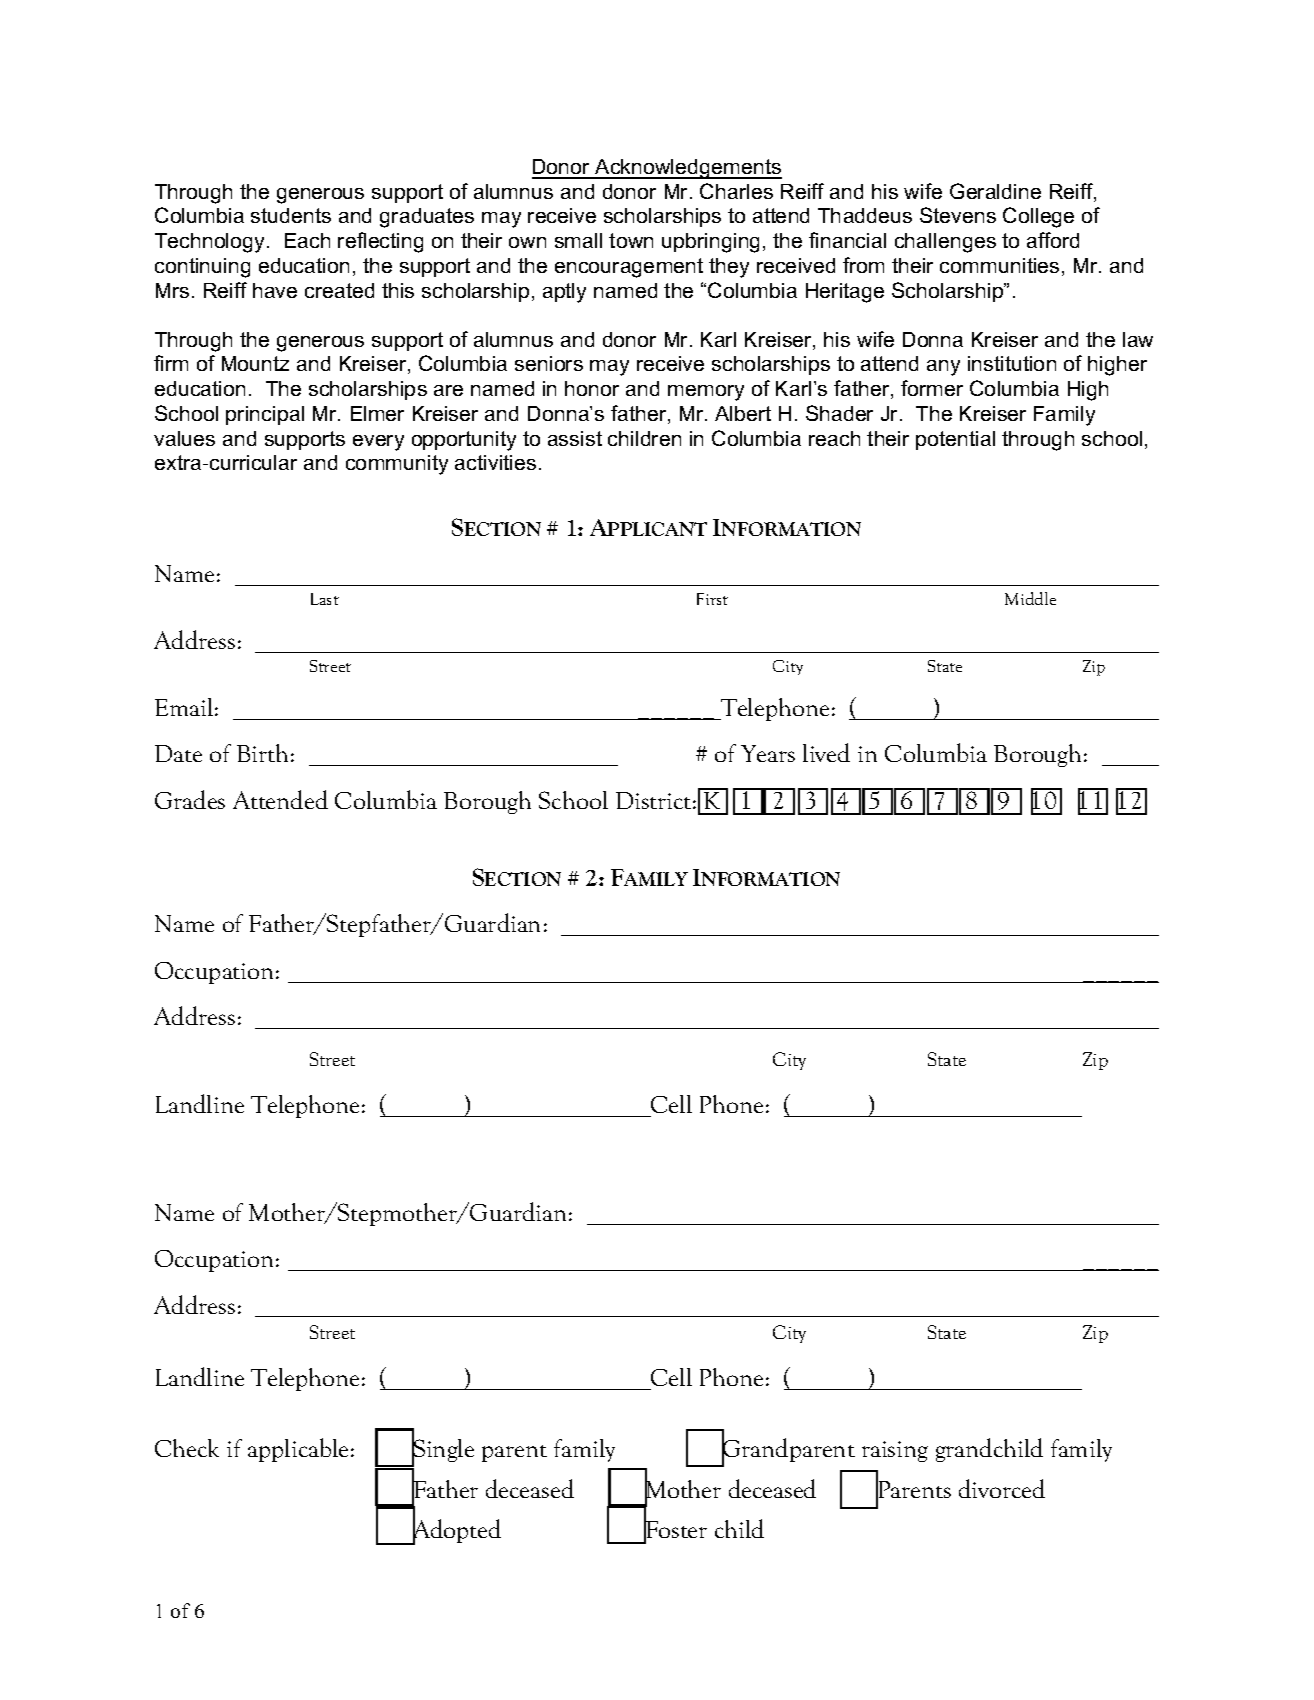 This image has width=1314, height=1700. I want to click on applicable, so click(298, 1450).
